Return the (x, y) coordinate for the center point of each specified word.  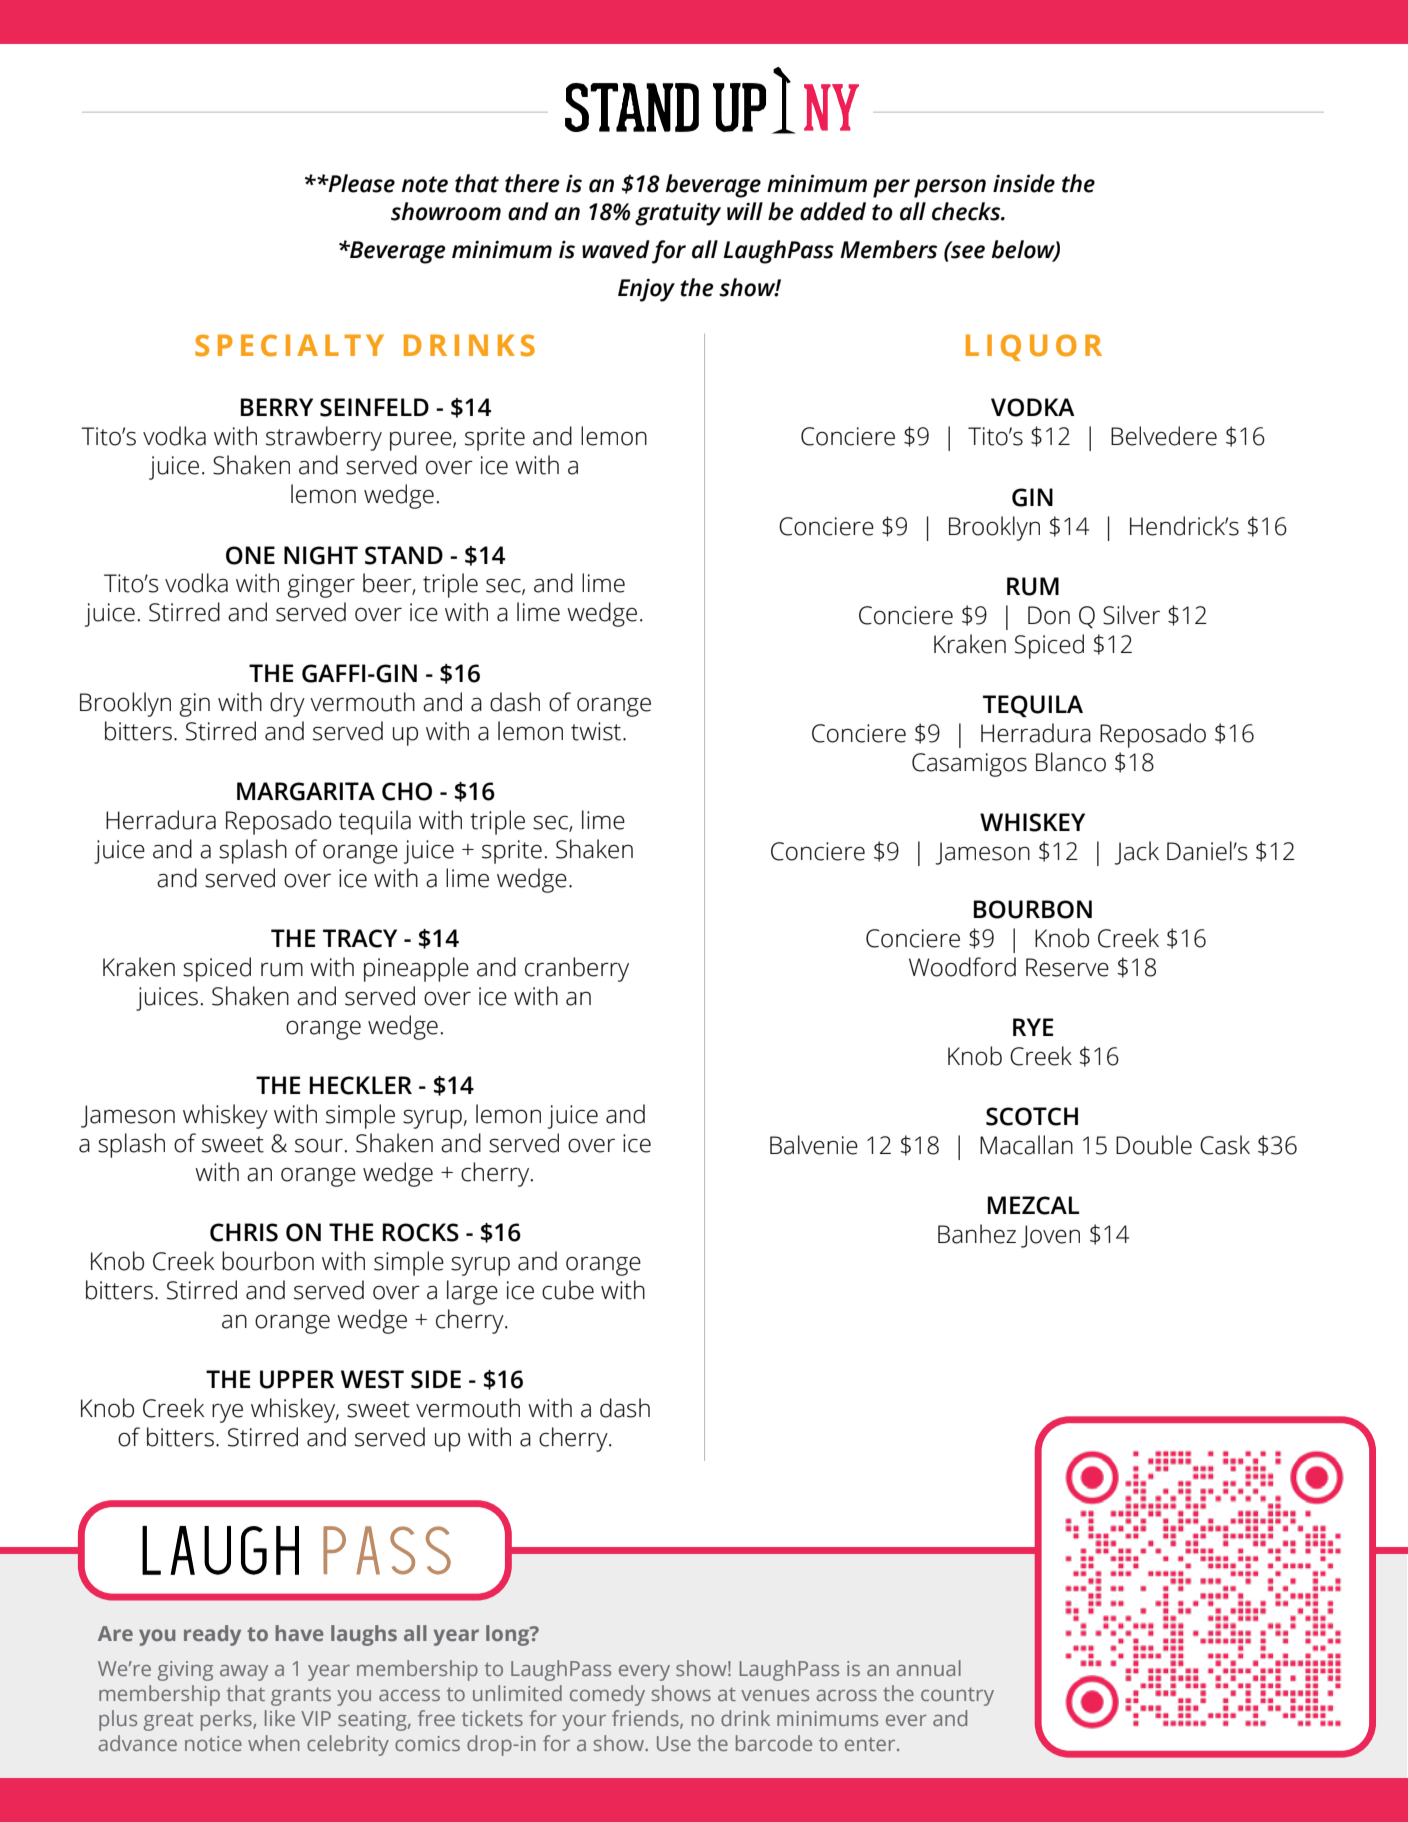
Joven (1050, 1236)
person (950, 188)
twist (597, 731)
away (244, 1673)
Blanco (1071, 762)
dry (287, 704)
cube (568, 1290)
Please (360, 183)
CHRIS (244, 1232)
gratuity (678, 214)
